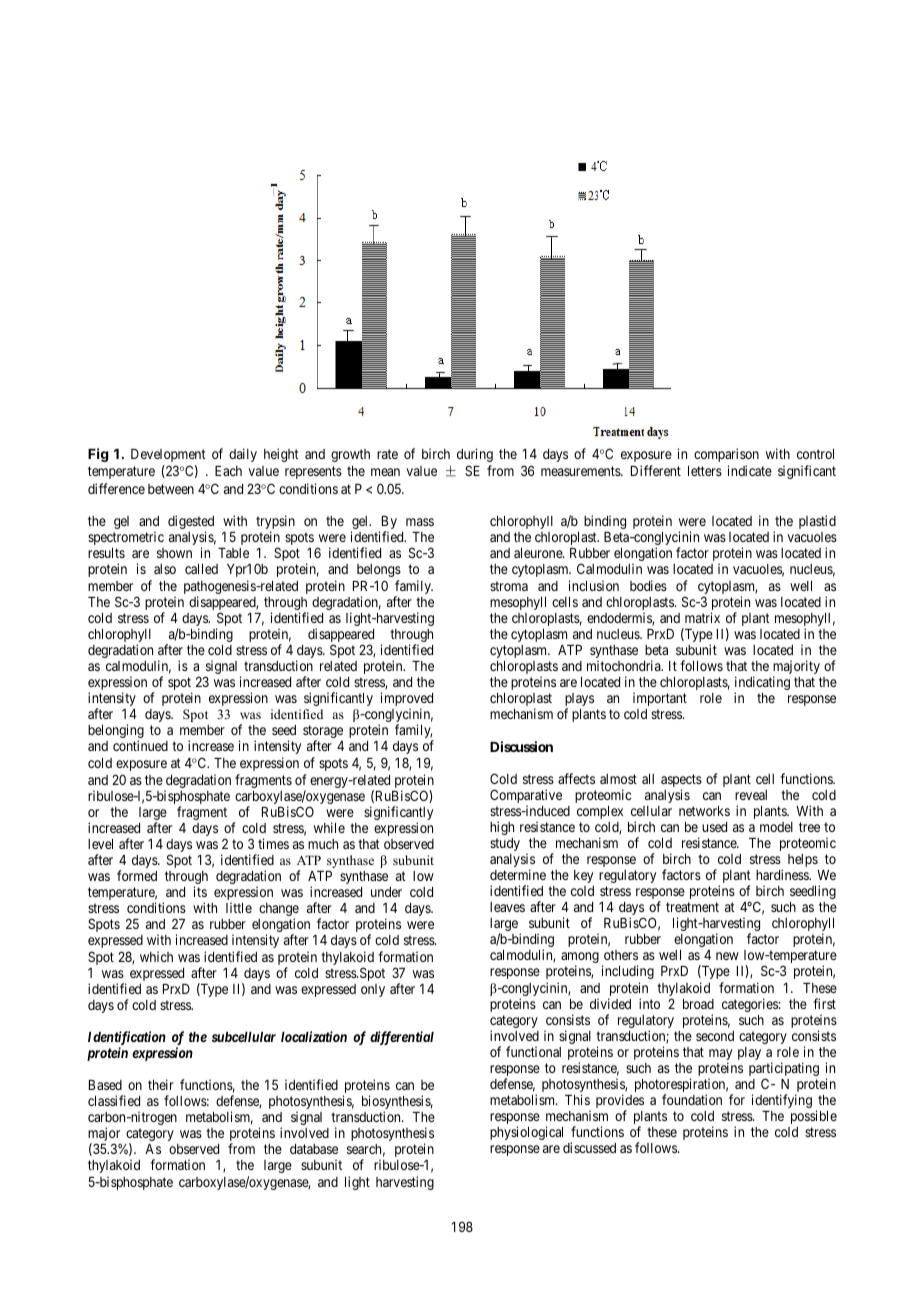 This screenshot has width=924, height=1308. What do you see at coordinates (116, 732) in the screenshot?
I see `belonging` at bounding box center [116, 732].
